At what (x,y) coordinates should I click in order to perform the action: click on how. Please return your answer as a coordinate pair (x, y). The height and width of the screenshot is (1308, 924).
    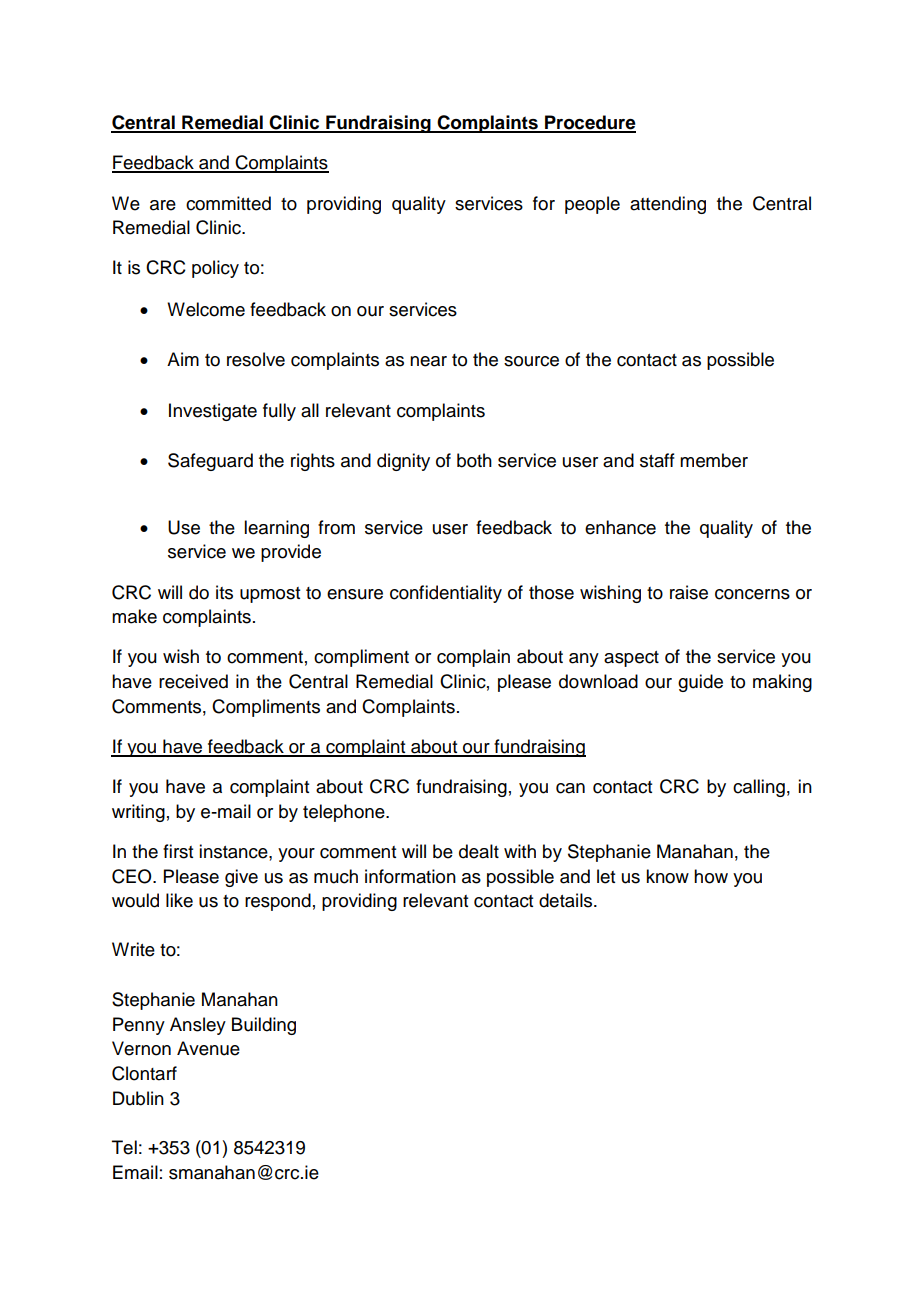
    Looking at the image, I should click on (711, 876).
